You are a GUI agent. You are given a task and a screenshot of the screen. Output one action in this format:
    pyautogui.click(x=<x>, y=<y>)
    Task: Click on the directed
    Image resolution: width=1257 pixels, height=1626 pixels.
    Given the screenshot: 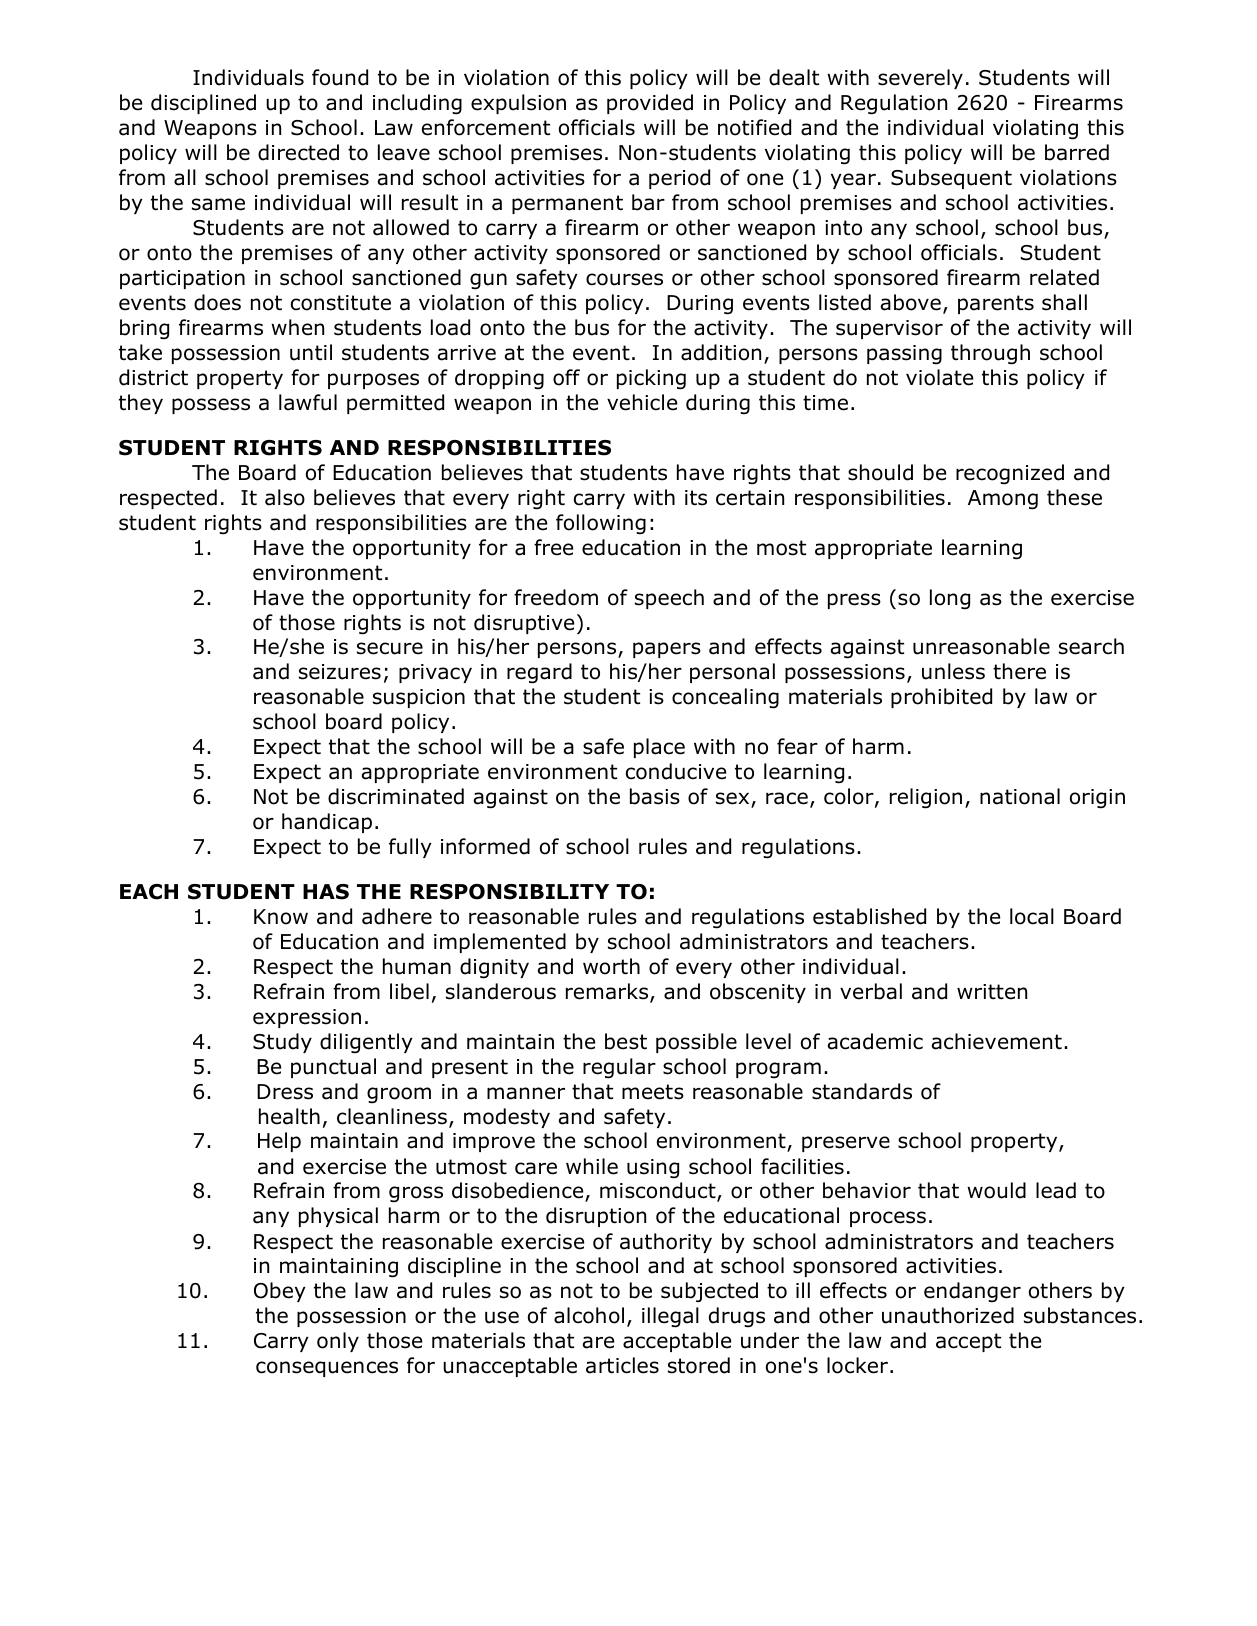 What is the action you would take?
    pyautogui.click(x=298, y=152)
